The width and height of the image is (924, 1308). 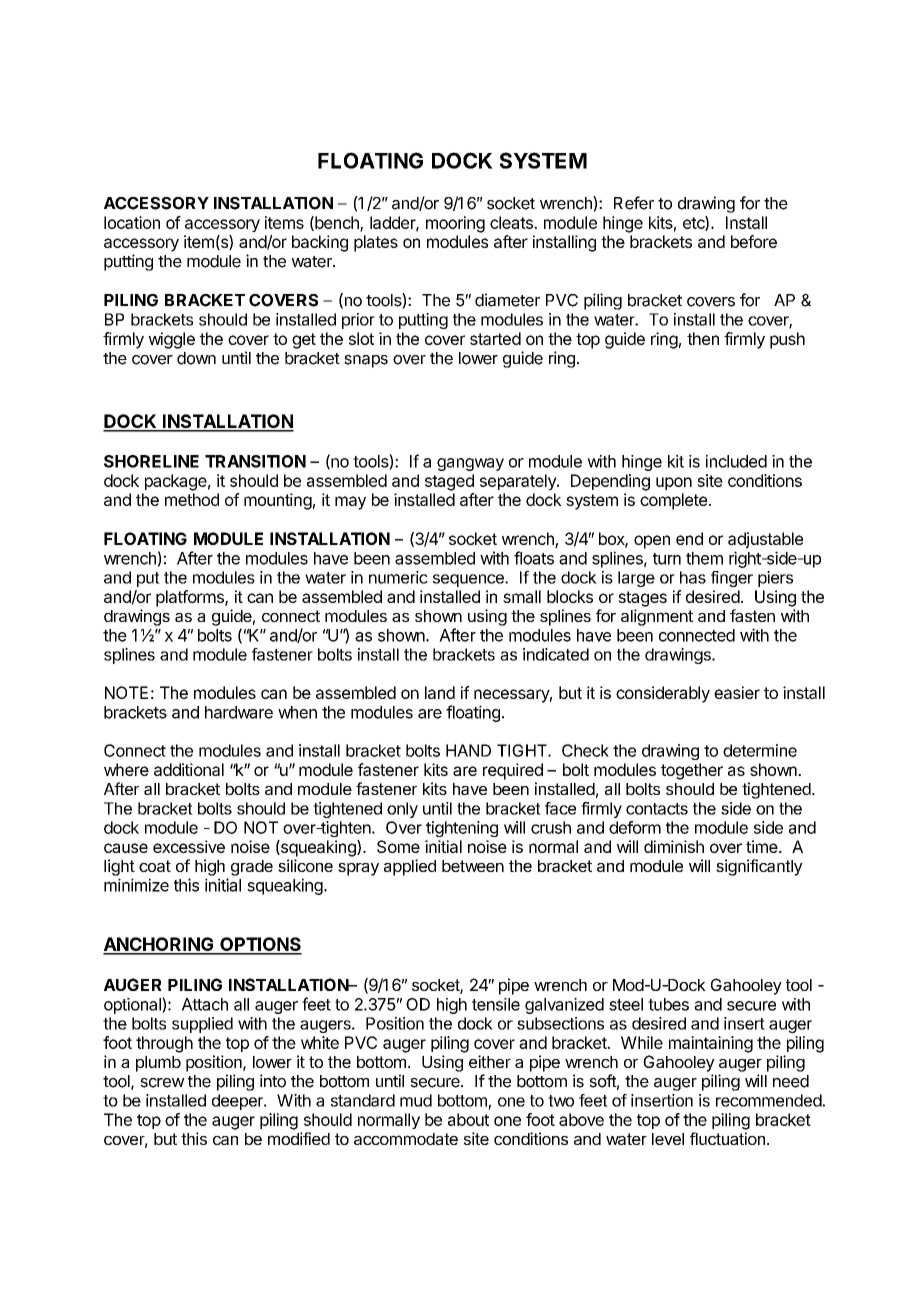 What do you see at coordinates (512, 222) in the image?
I see `cleats` at bounding box center [512, 222].
